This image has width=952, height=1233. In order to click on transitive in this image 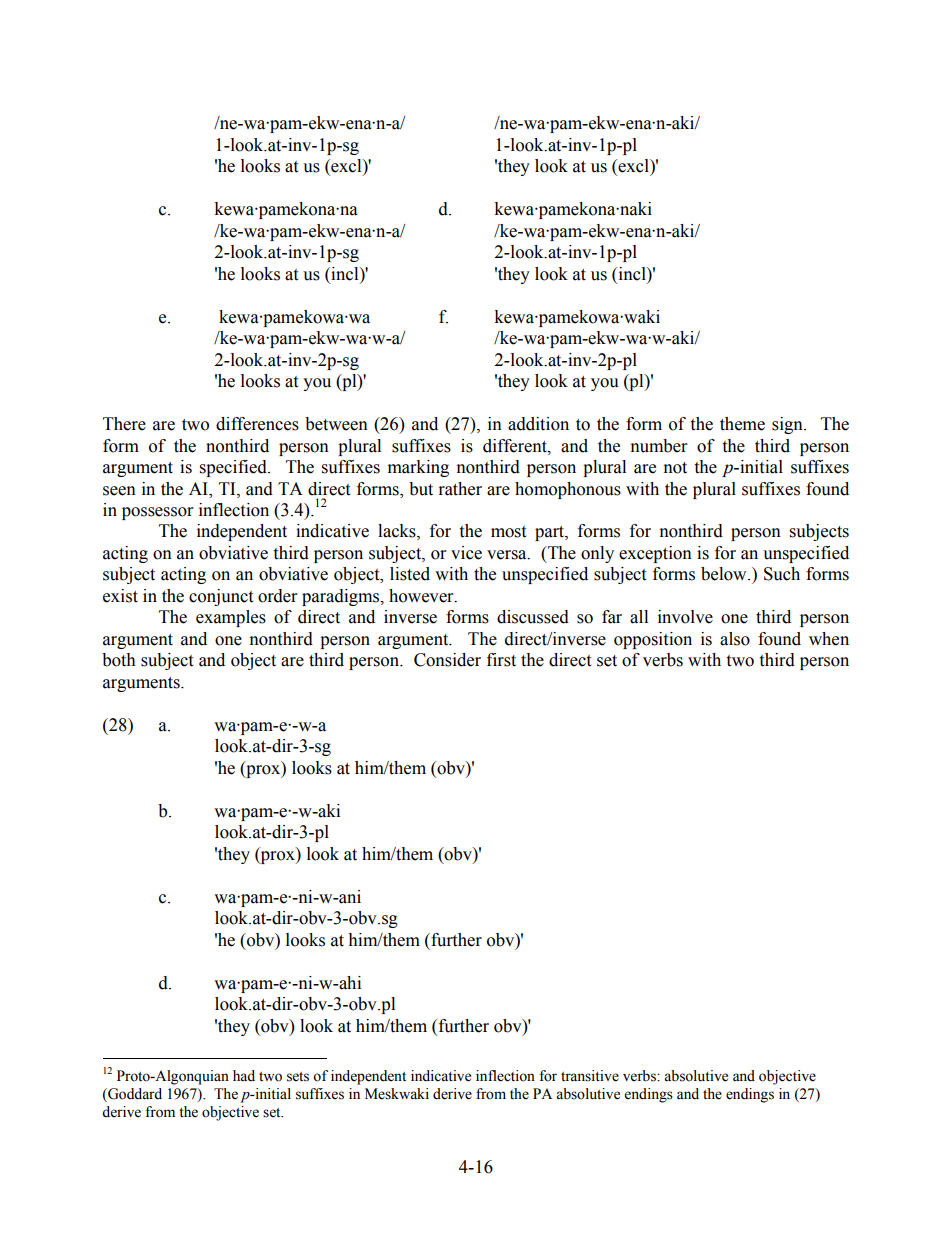, I will do `click(590, 1076)`.
